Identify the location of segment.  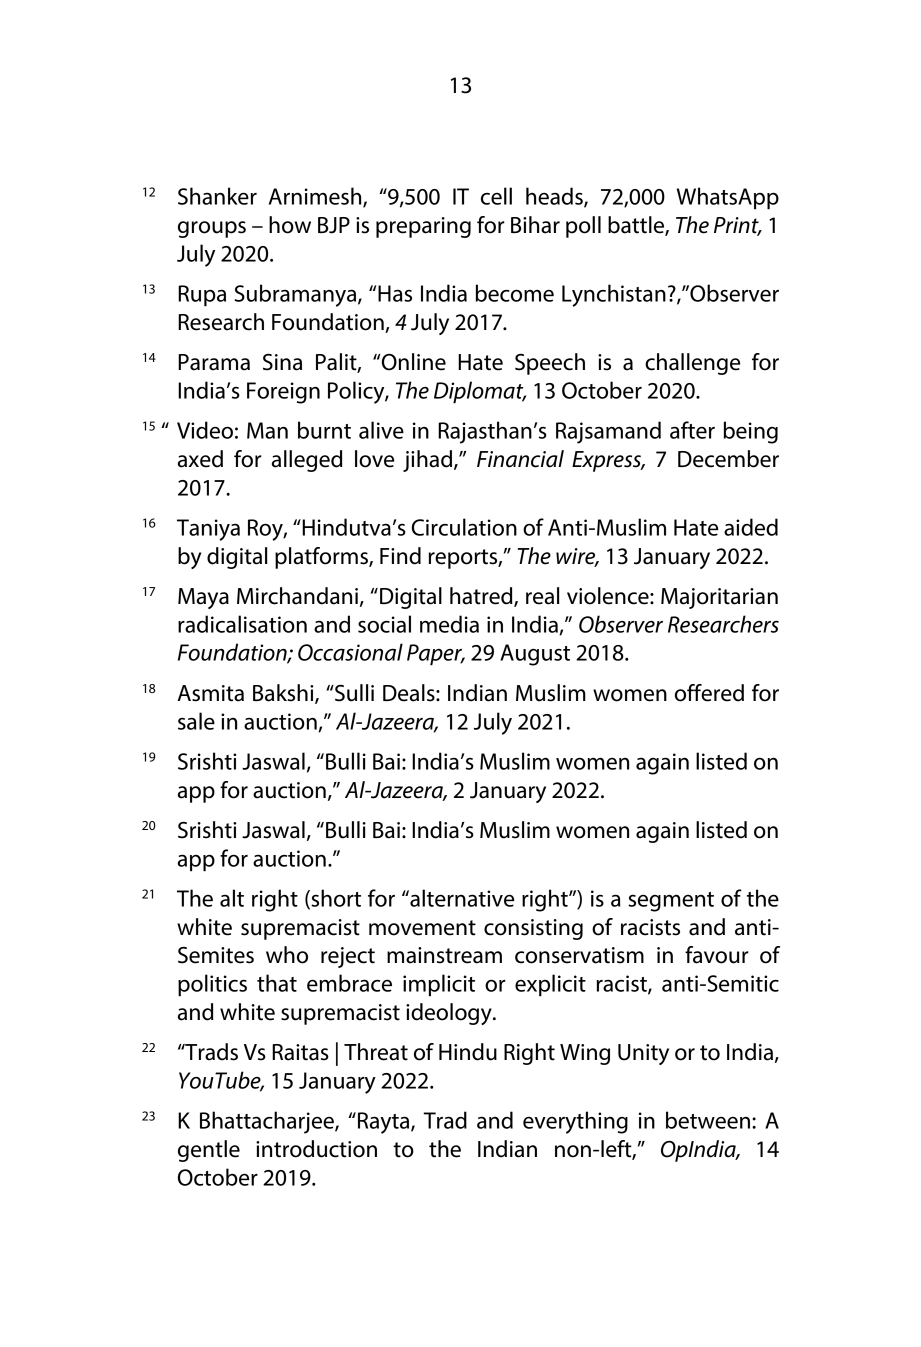
(671, 902).
